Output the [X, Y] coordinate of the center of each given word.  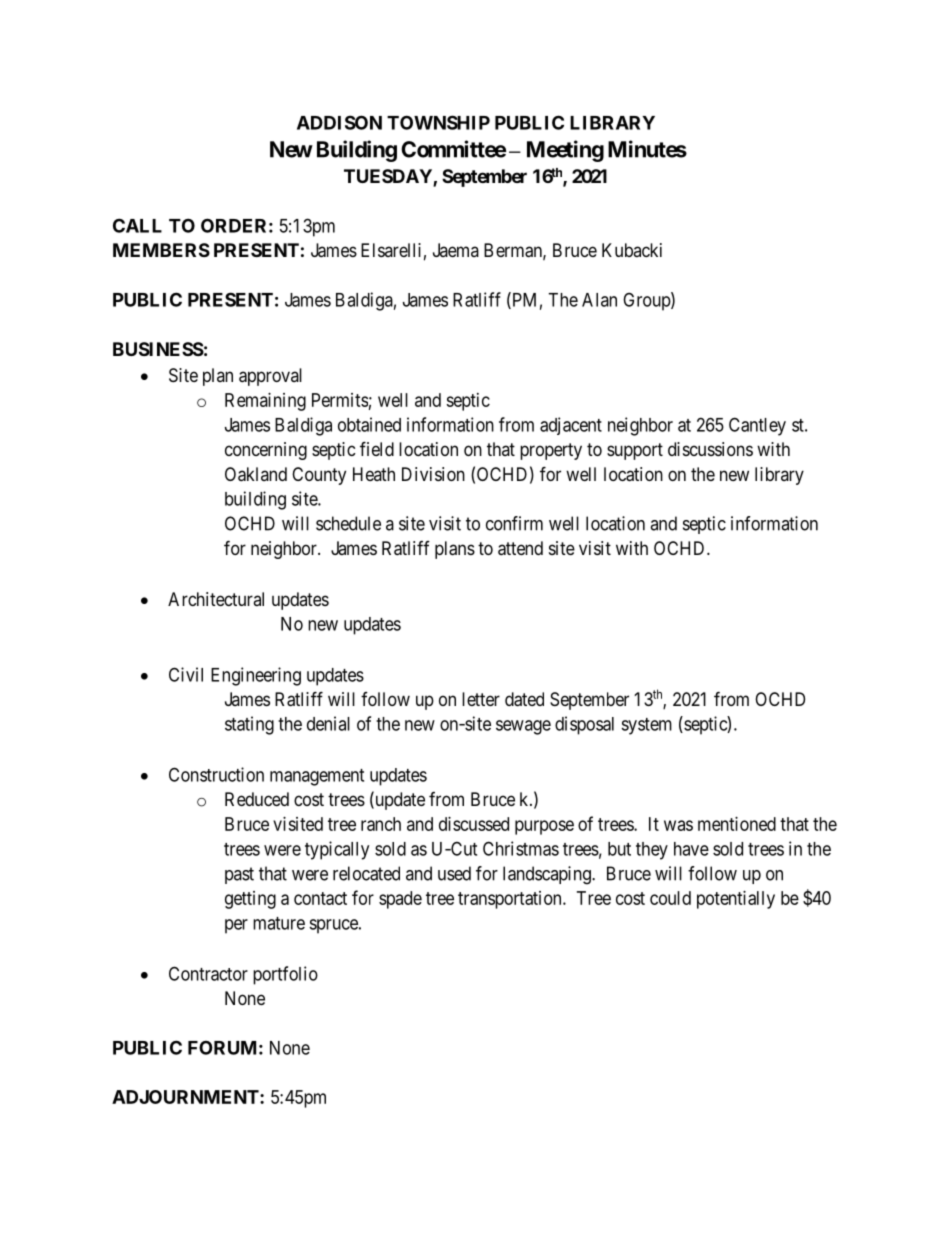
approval [270, 377]
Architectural [216, 599]
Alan [599, 300]
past [239, 875]
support [635, 451]
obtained [369, 424]
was [678, 825]
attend [520, 548]
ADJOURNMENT [186, 1097]
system [646, 726]
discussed [474, 824]
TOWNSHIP [438, 122]
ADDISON [339, 122]
